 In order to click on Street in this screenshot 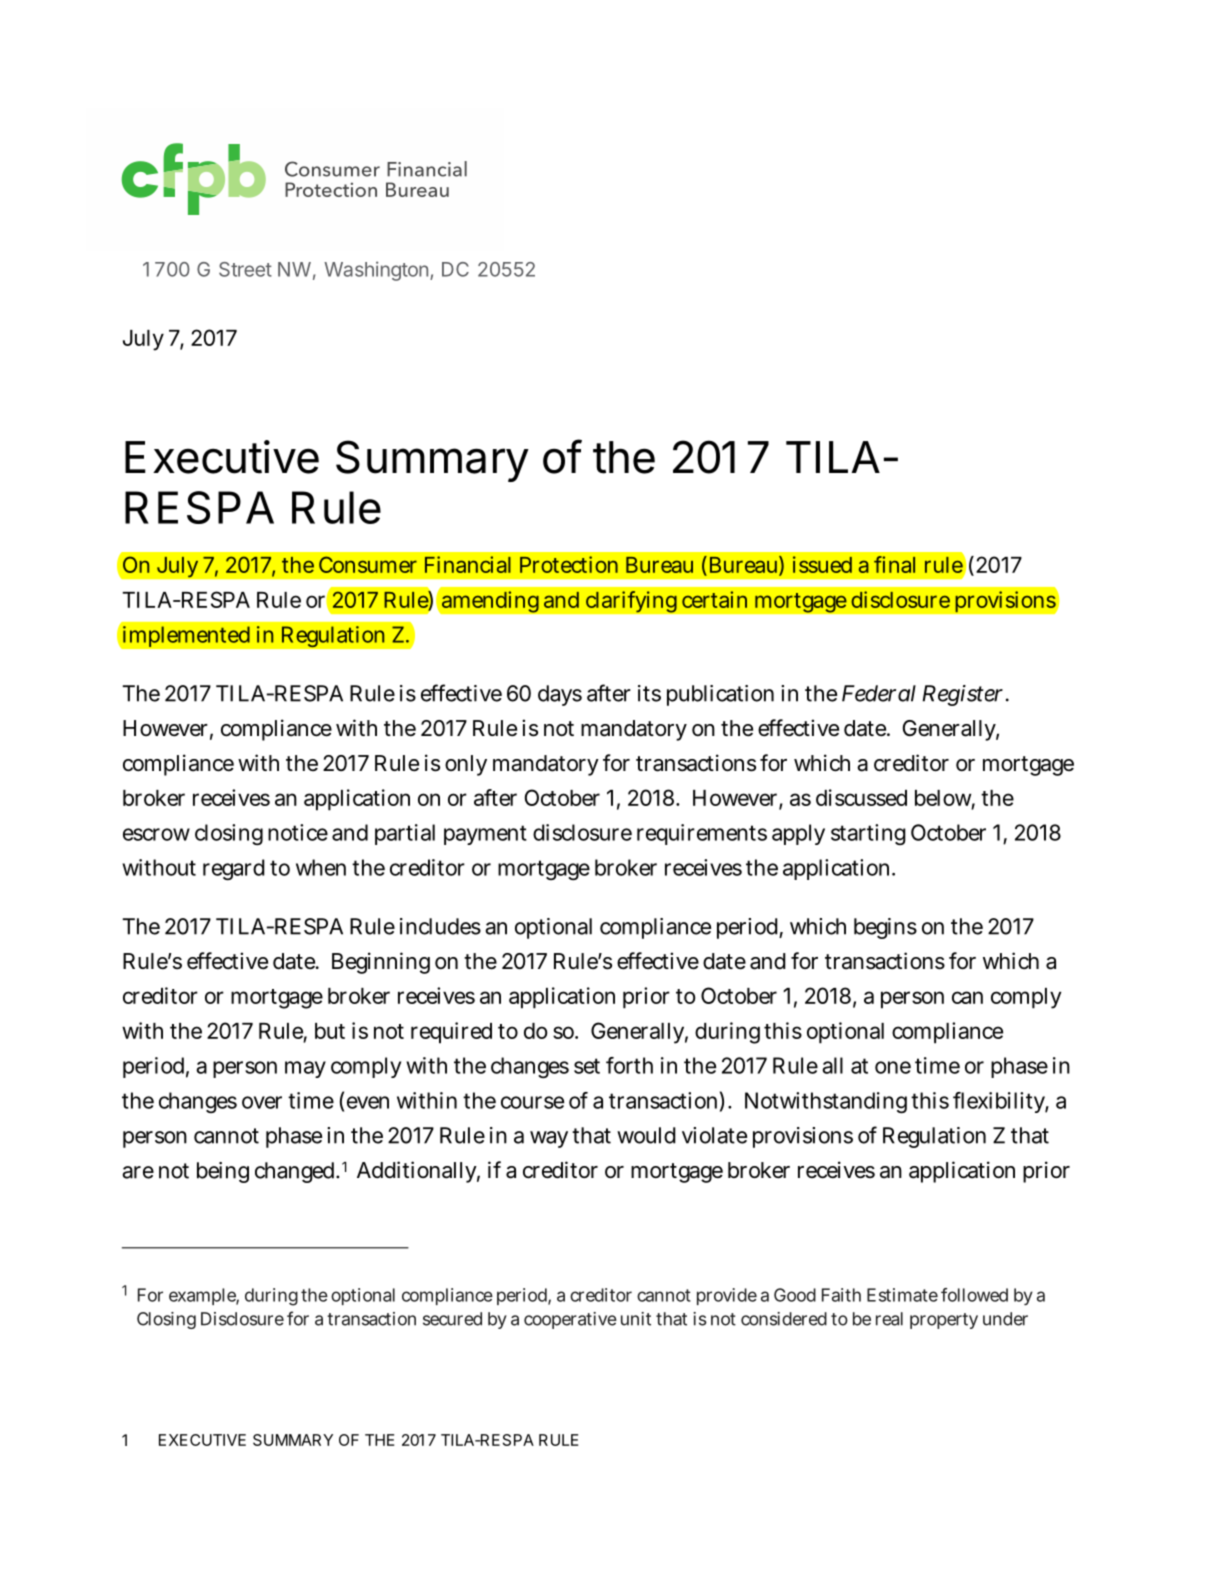, I will do `click(245, 269)`.
